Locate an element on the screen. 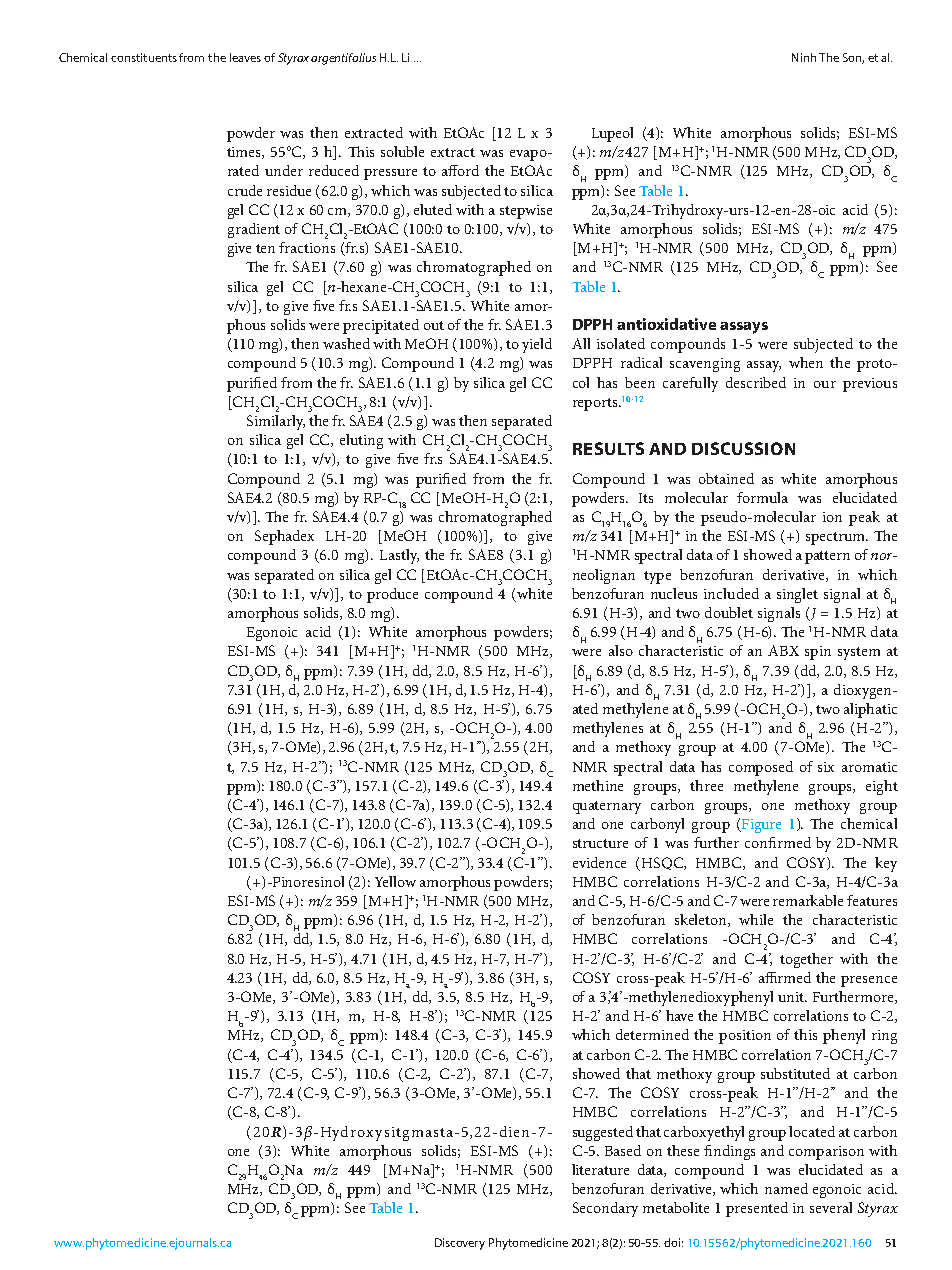 The width and height of the screenshot is (952, 1270). evidence is located at coordinates (599, 862).
